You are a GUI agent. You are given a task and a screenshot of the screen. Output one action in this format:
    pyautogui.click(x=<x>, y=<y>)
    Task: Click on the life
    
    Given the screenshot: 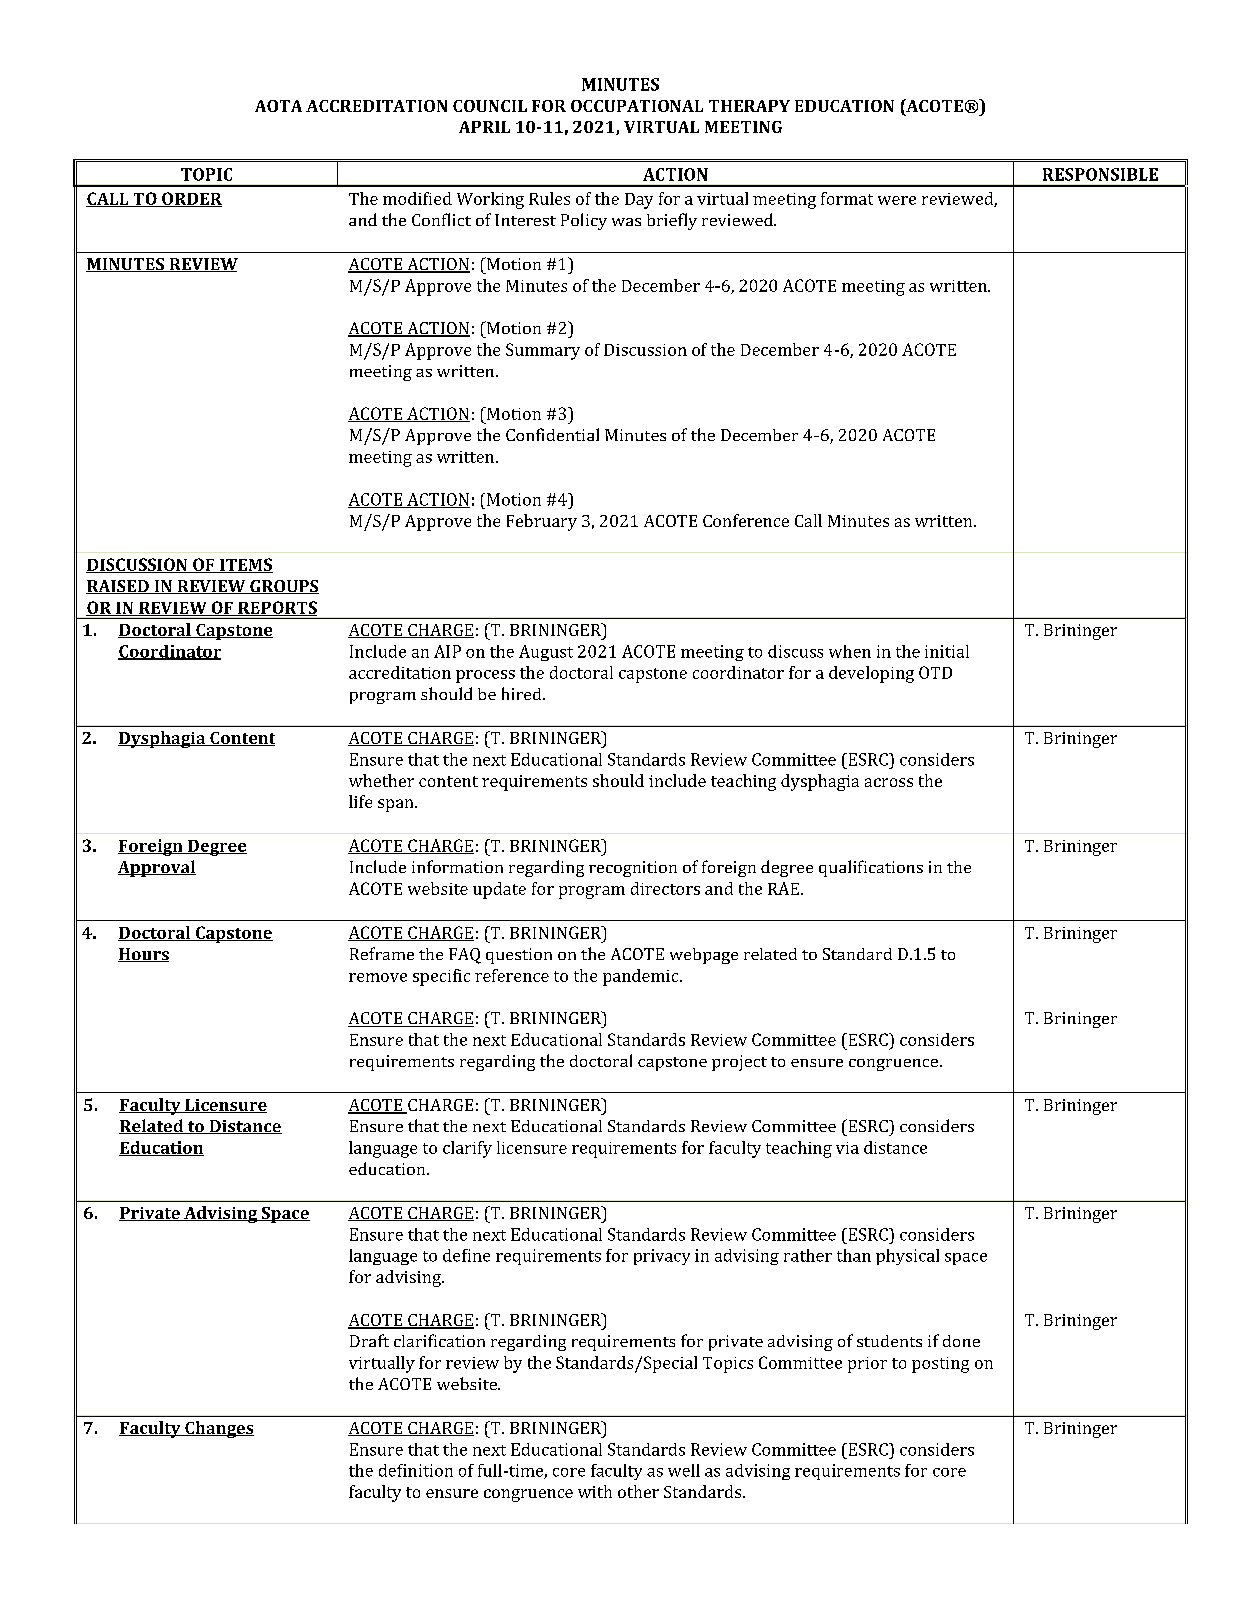 What is the action you would take?
    pyautogui.click(x=360, y=801)
